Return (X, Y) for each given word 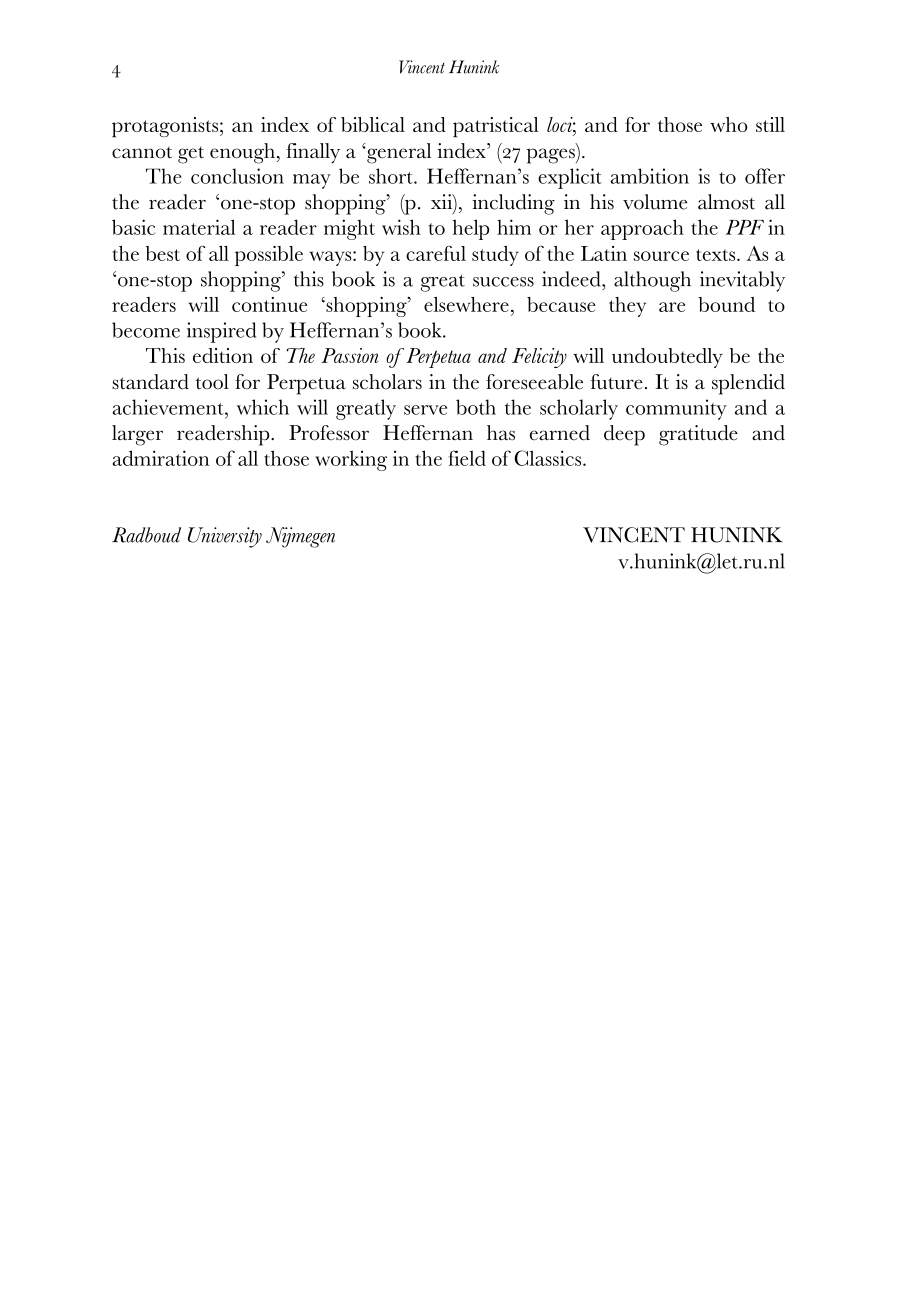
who (729, 124)
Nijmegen (300, 537)
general (398, 153)
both (476, 407)
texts (717, 255)
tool (212, 382)
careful (436, 253)
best (163, 253)
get (191, 155)
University (225, 537)
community (676, 409)
